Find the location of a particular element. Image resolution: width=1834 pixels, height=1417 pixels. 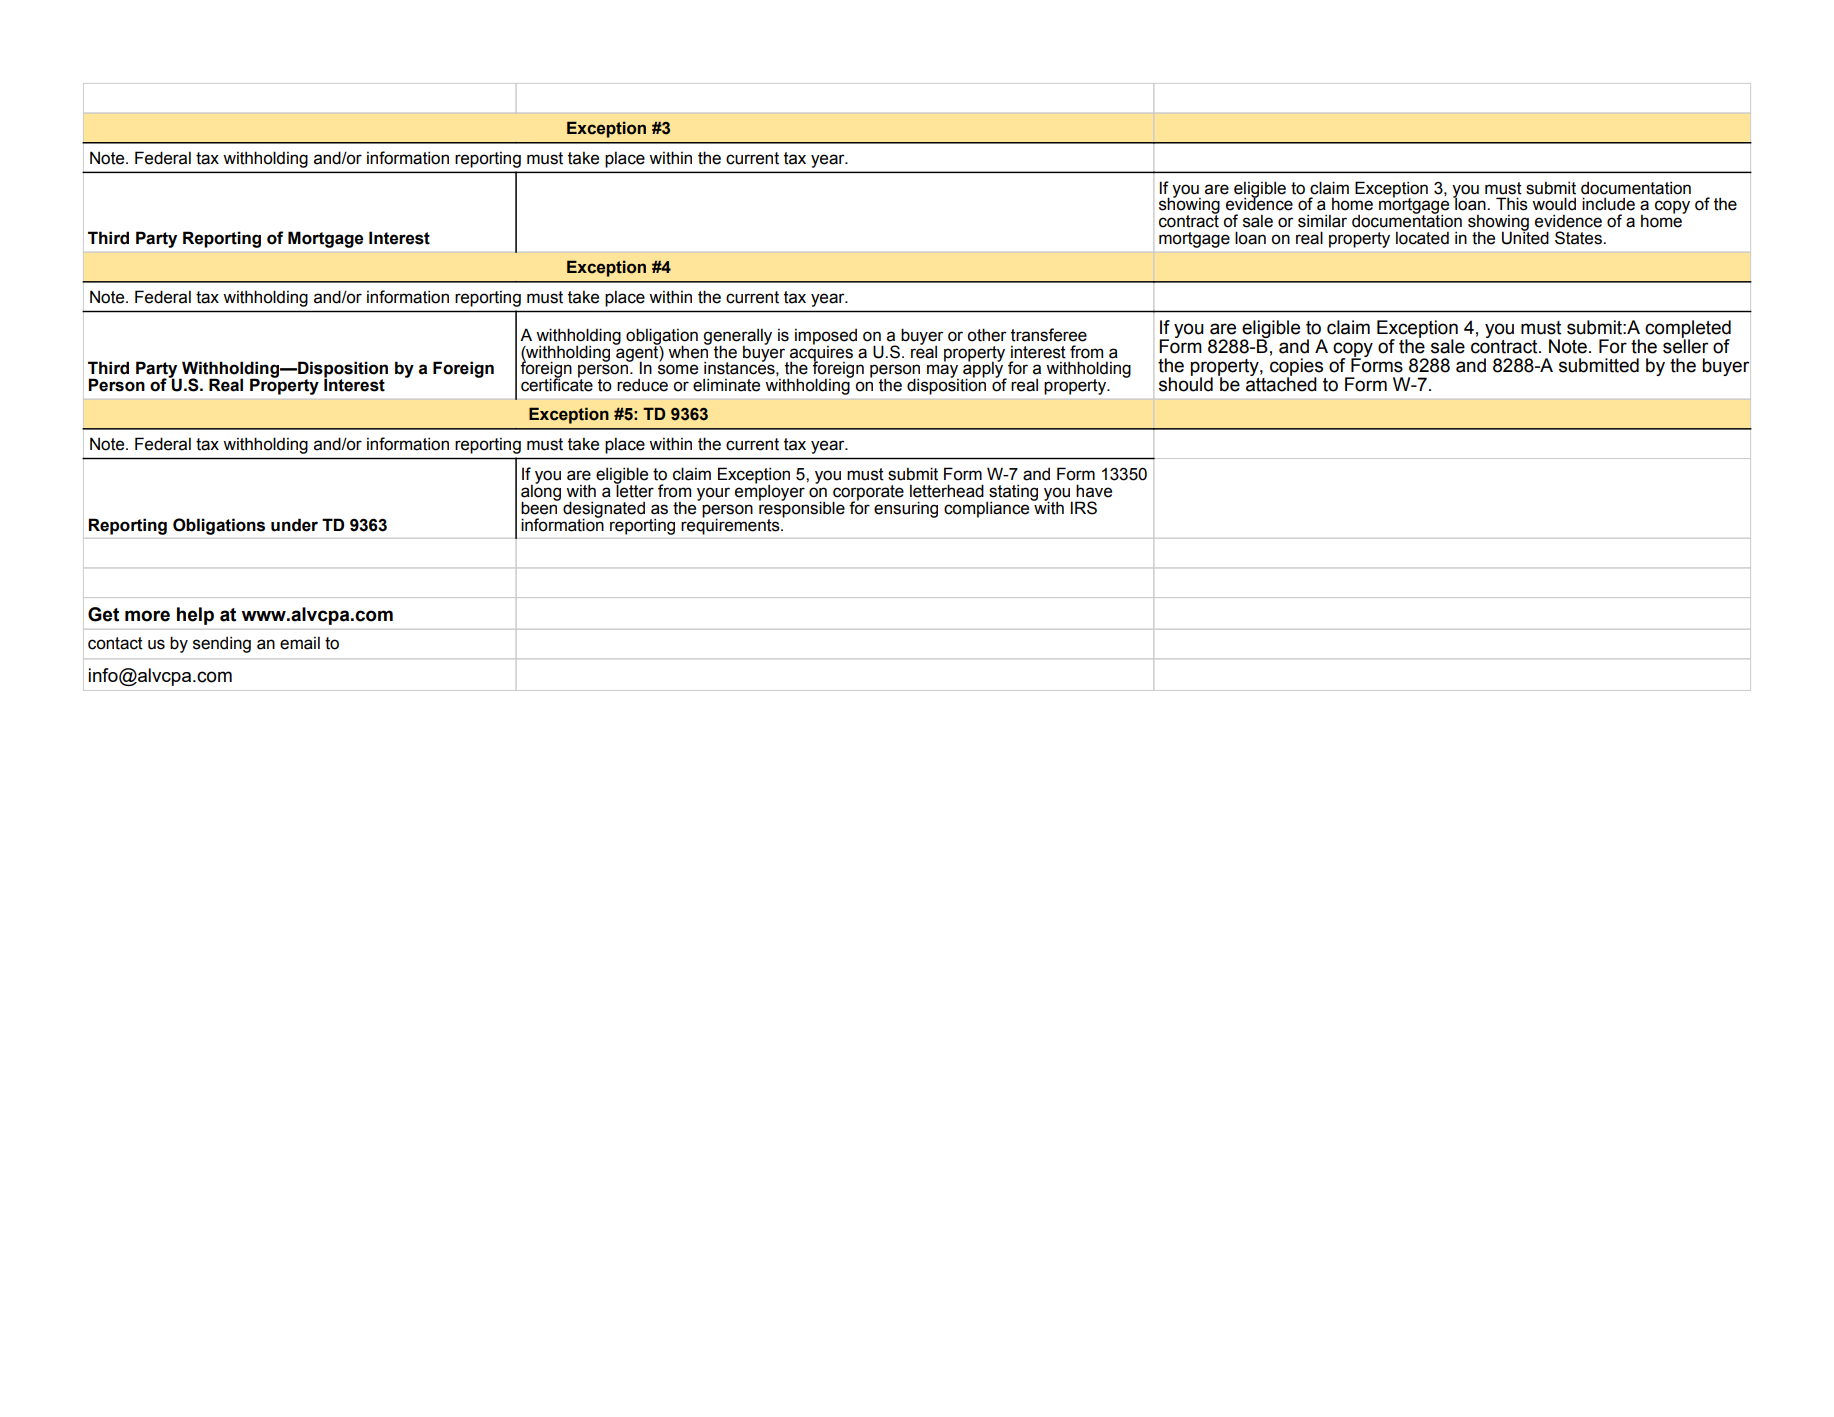

IRS is located at coordinates (1083, 508).
